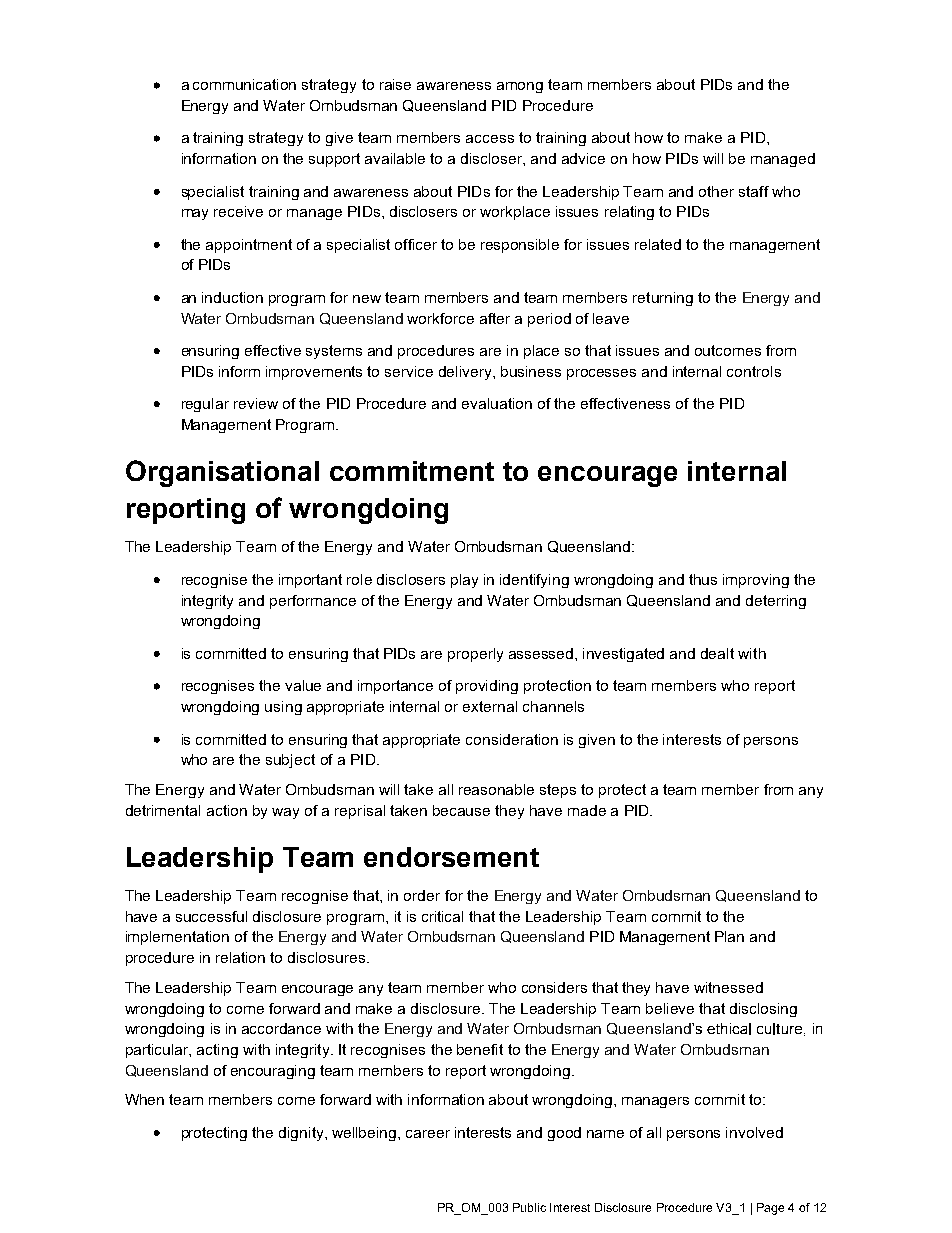  I want to click on workforce, so click(440, 318).
